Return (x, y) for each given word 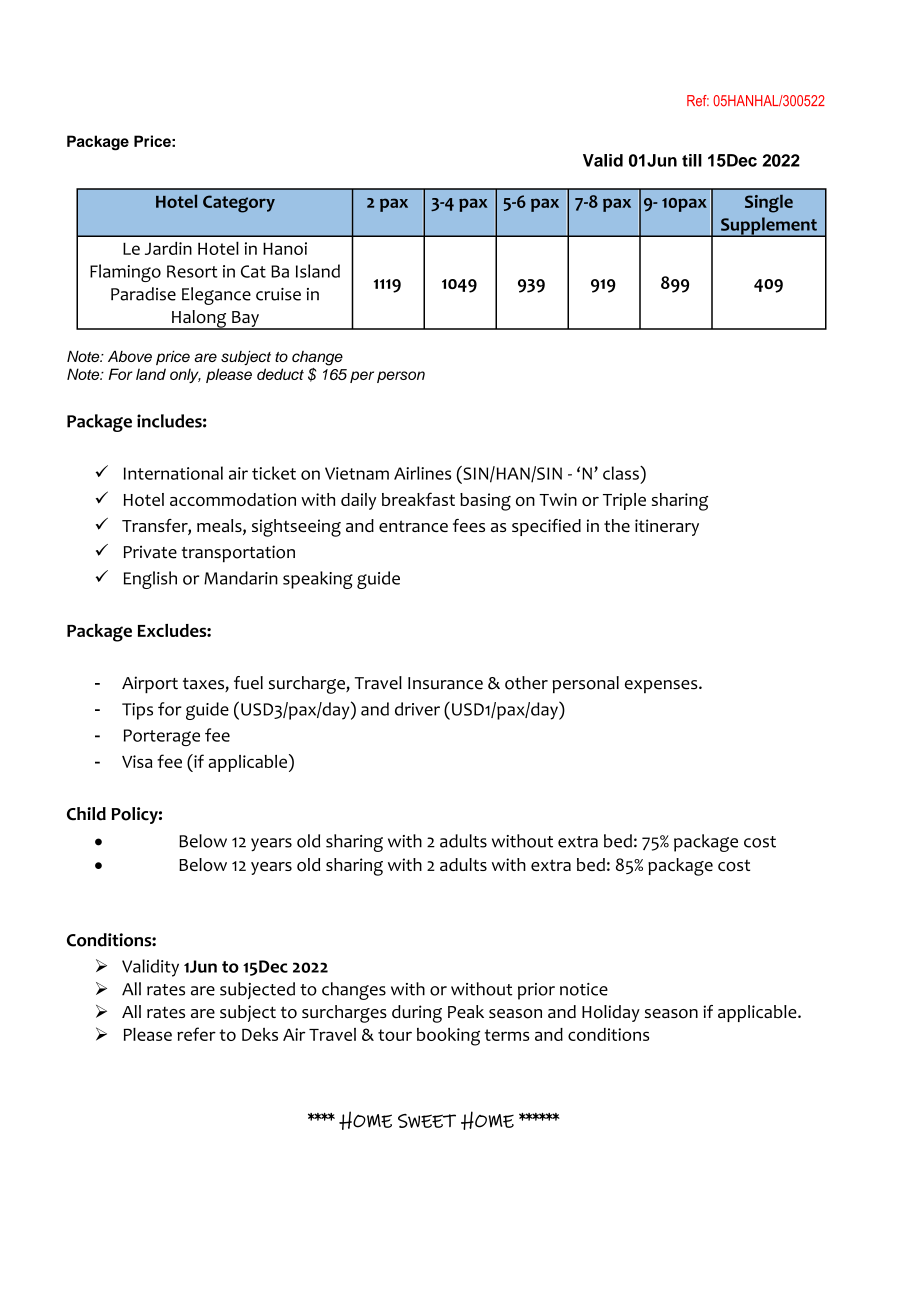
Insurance (445, 683)
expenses (662, 686)
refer (196, 1034)
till (692, 160)
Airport (150, 684)
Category (239, 204)
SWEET (427, 1121)
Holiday (611, 1013)
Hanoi (285, 248)
